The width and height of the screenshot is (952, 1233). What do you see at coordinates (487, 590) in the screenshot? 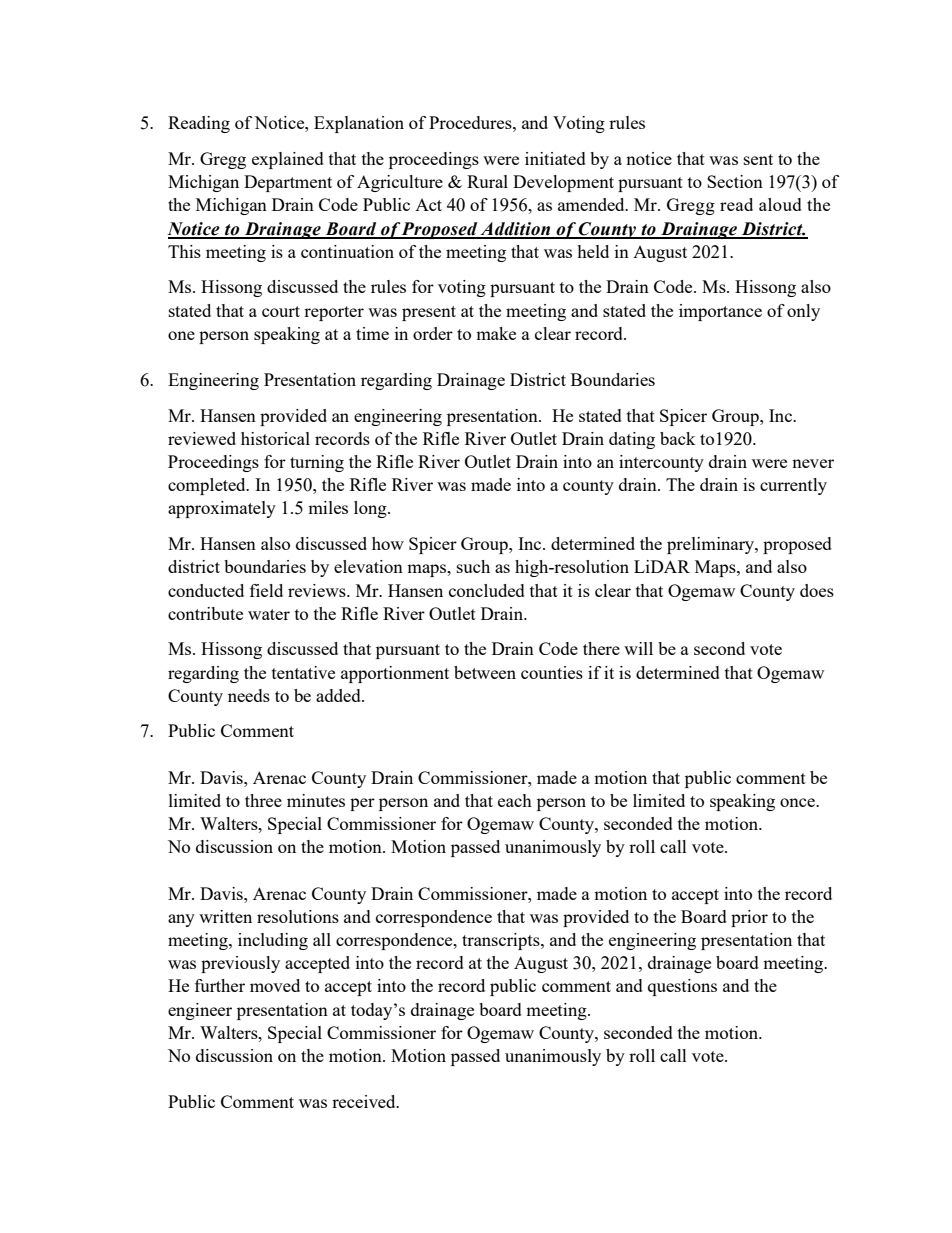
I see `concluded` at bounding box center [487, 590].
